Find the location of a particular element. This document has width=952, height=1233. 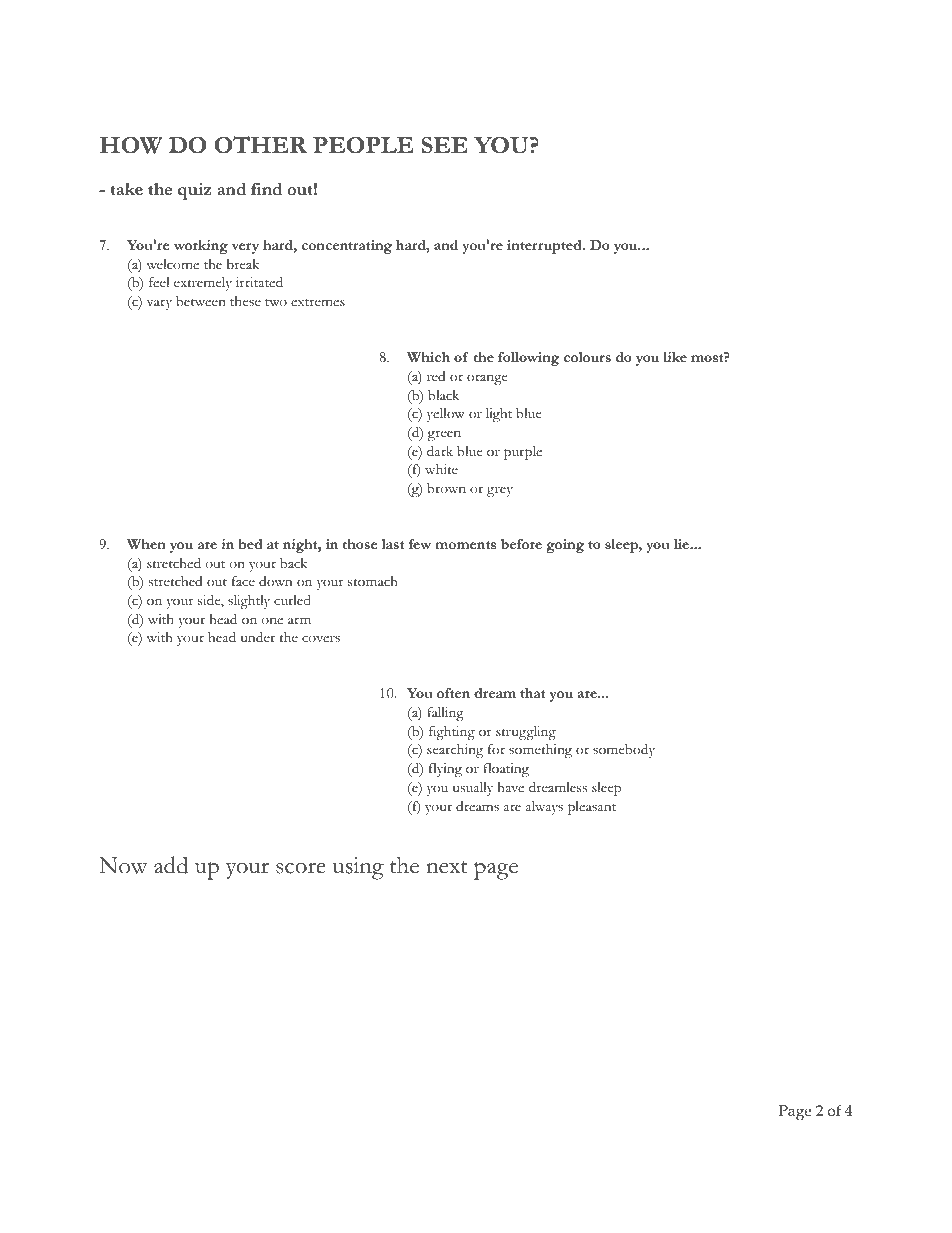

purple is located at coordinates (523, 453).
